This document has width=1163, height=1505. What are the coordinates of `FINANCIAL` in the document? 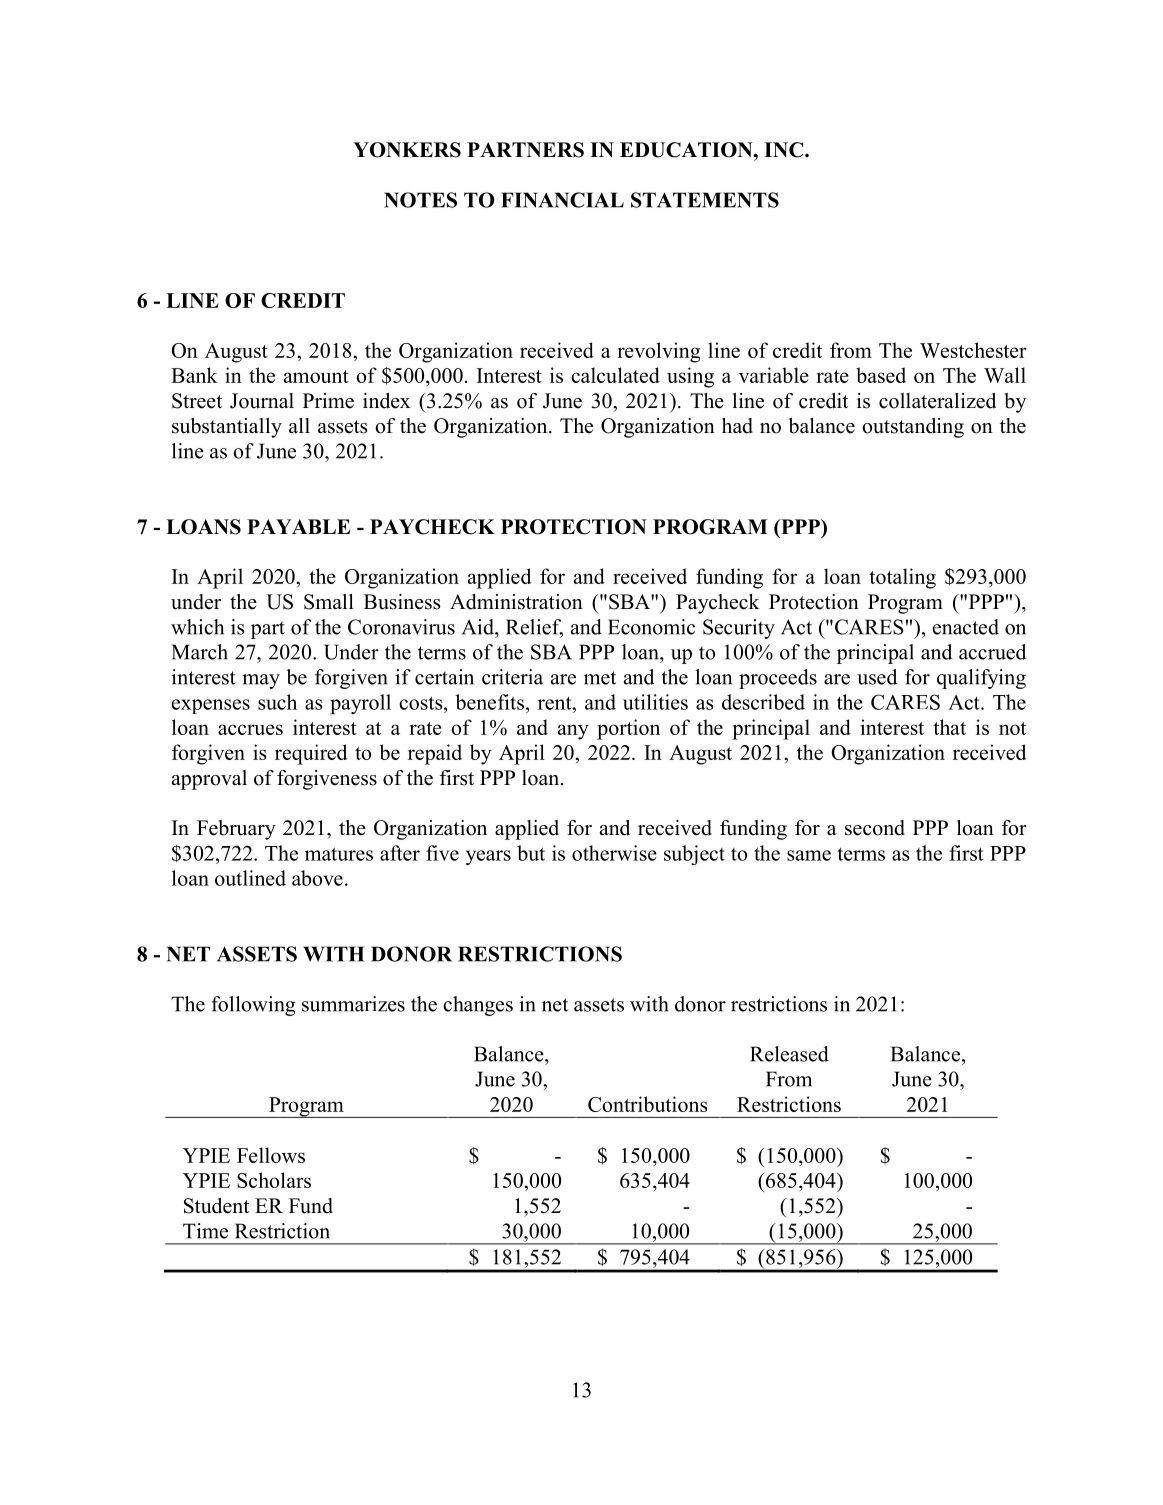 It's located at (562, 200).
